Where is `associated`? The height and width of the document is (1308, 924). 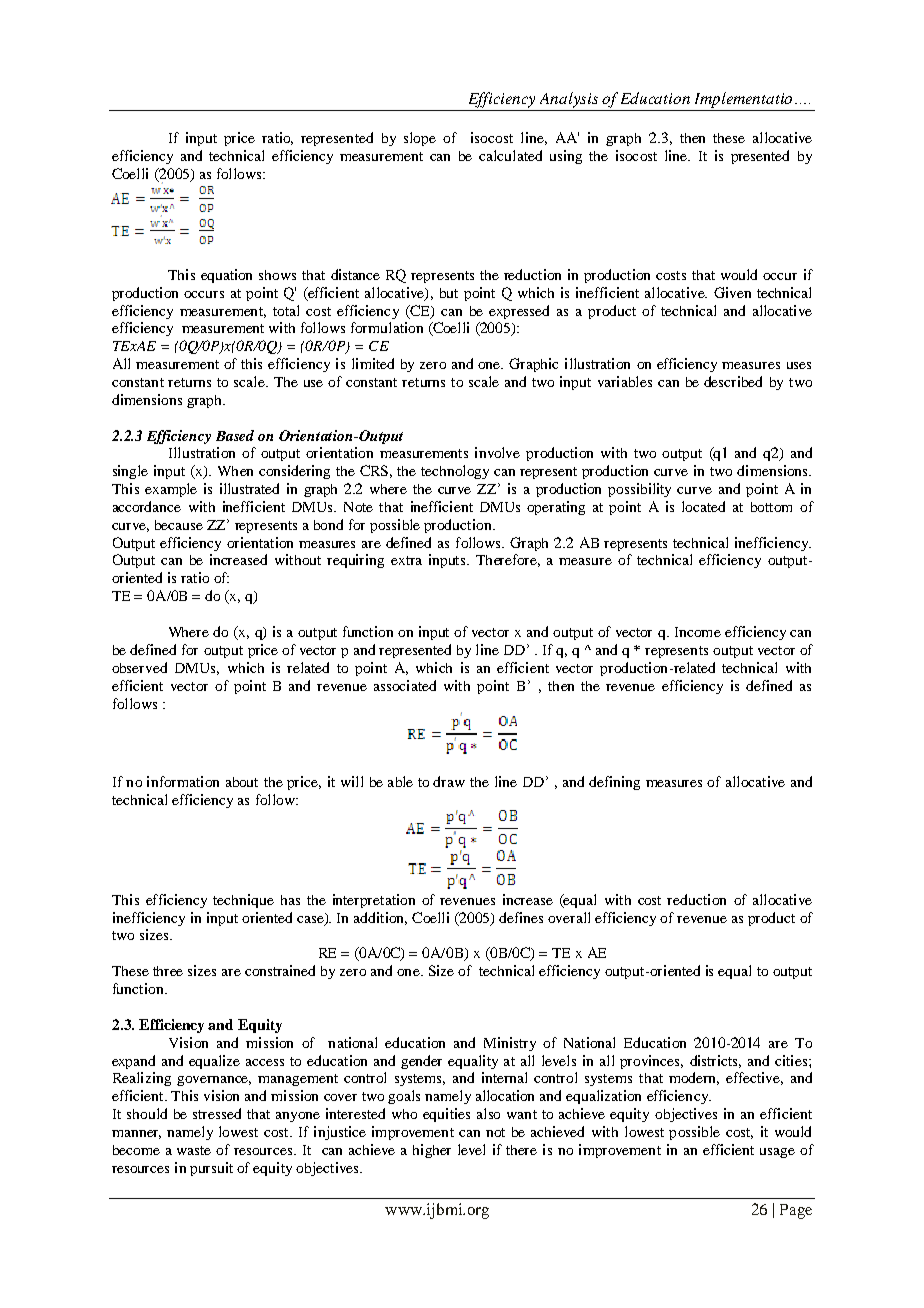
associated is located at coordinates (405, 685).
